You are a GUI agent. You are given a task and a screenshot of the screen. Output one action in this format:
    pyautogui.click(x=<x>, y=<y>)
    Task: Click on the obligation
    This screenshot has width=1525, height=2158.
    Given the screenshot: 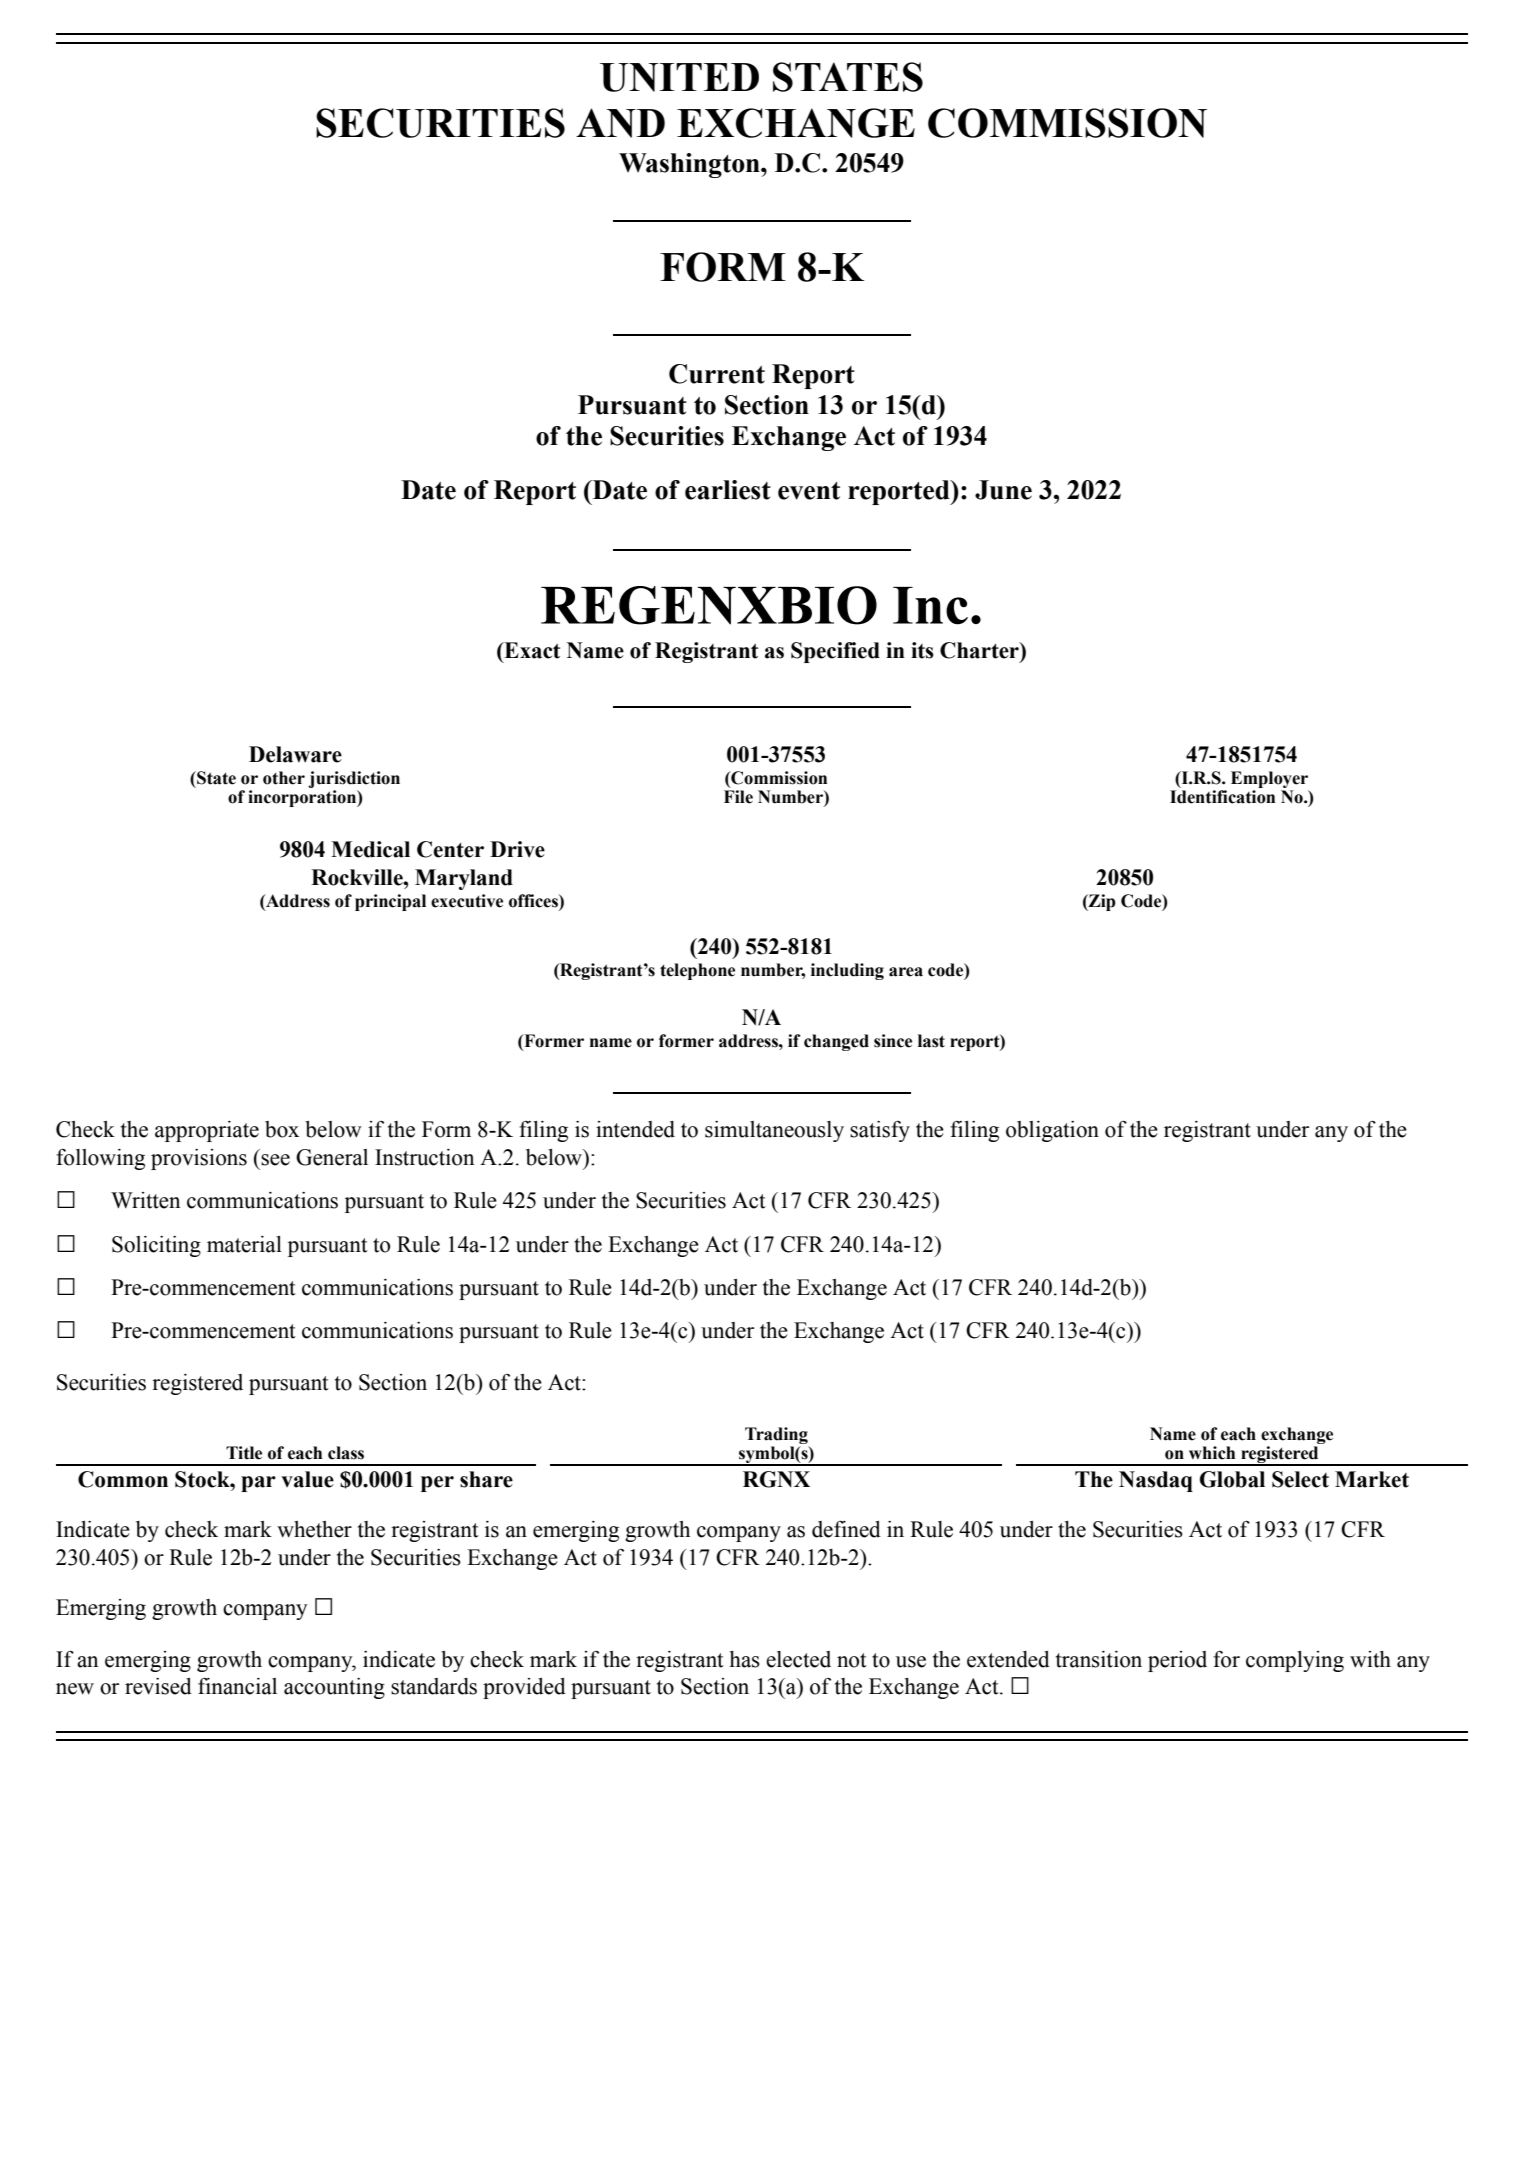 What is the action you would take?
    pyautogui.click(x=1052, y=1131)
